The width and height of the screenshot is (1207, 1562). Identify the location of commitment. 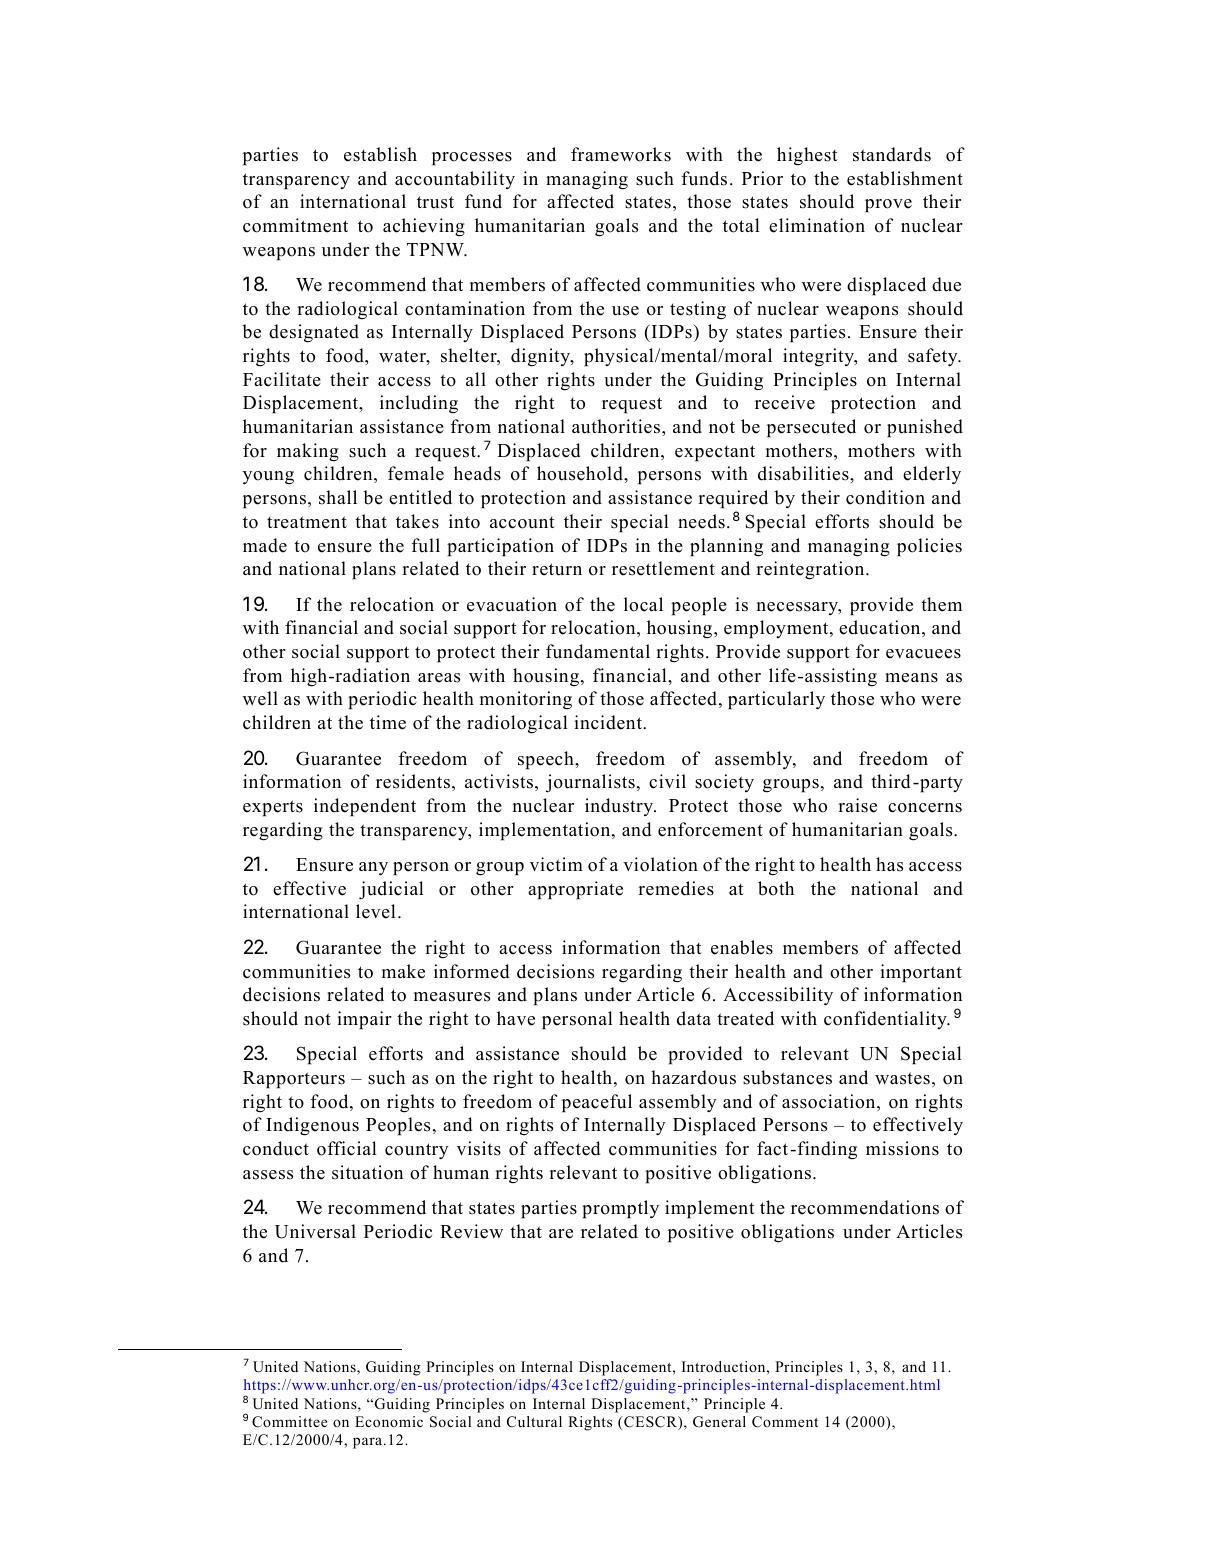
(295, 225).
